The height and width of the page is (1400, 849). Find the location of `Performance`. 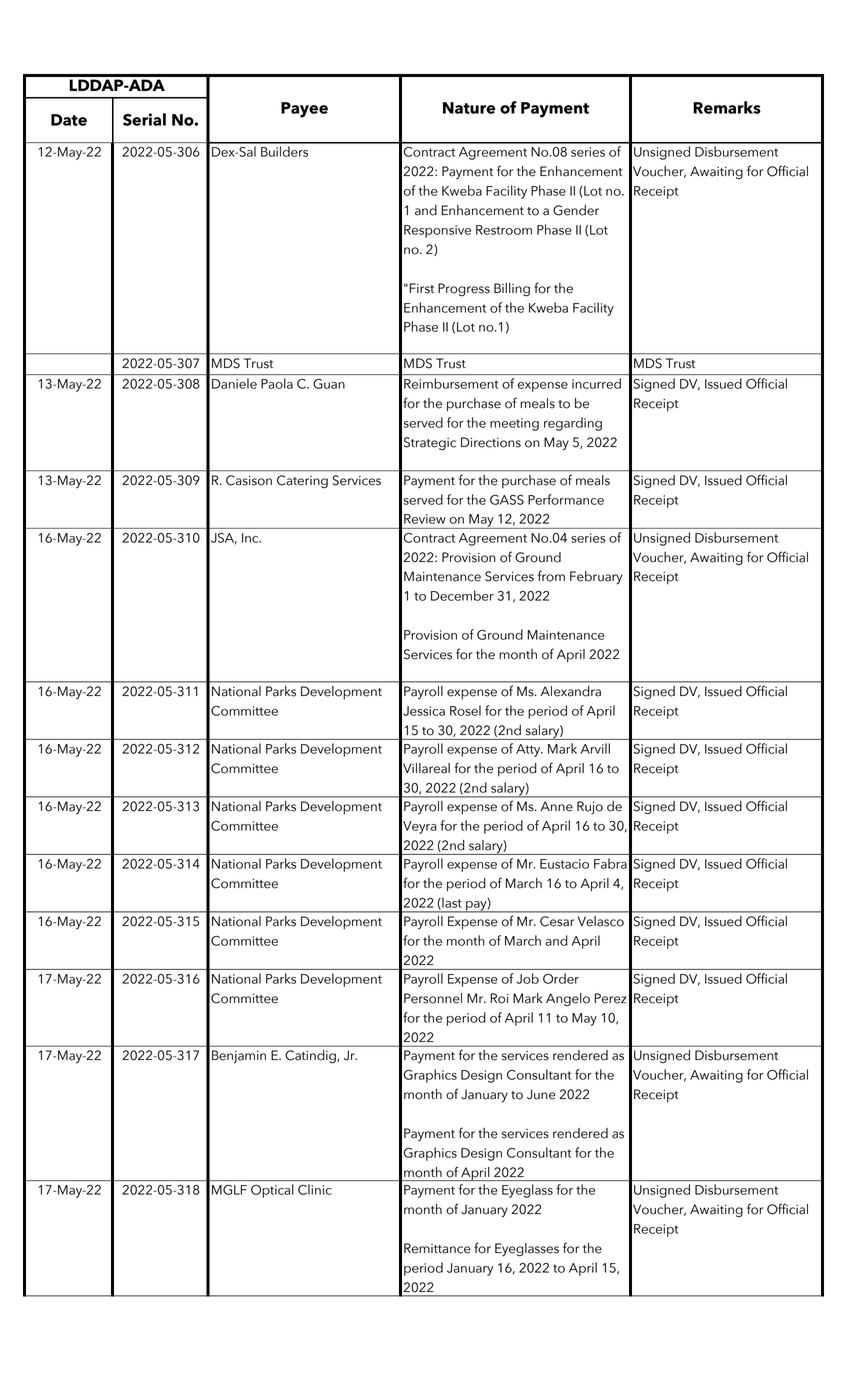

Performance is located at coordinates (566, 499).
